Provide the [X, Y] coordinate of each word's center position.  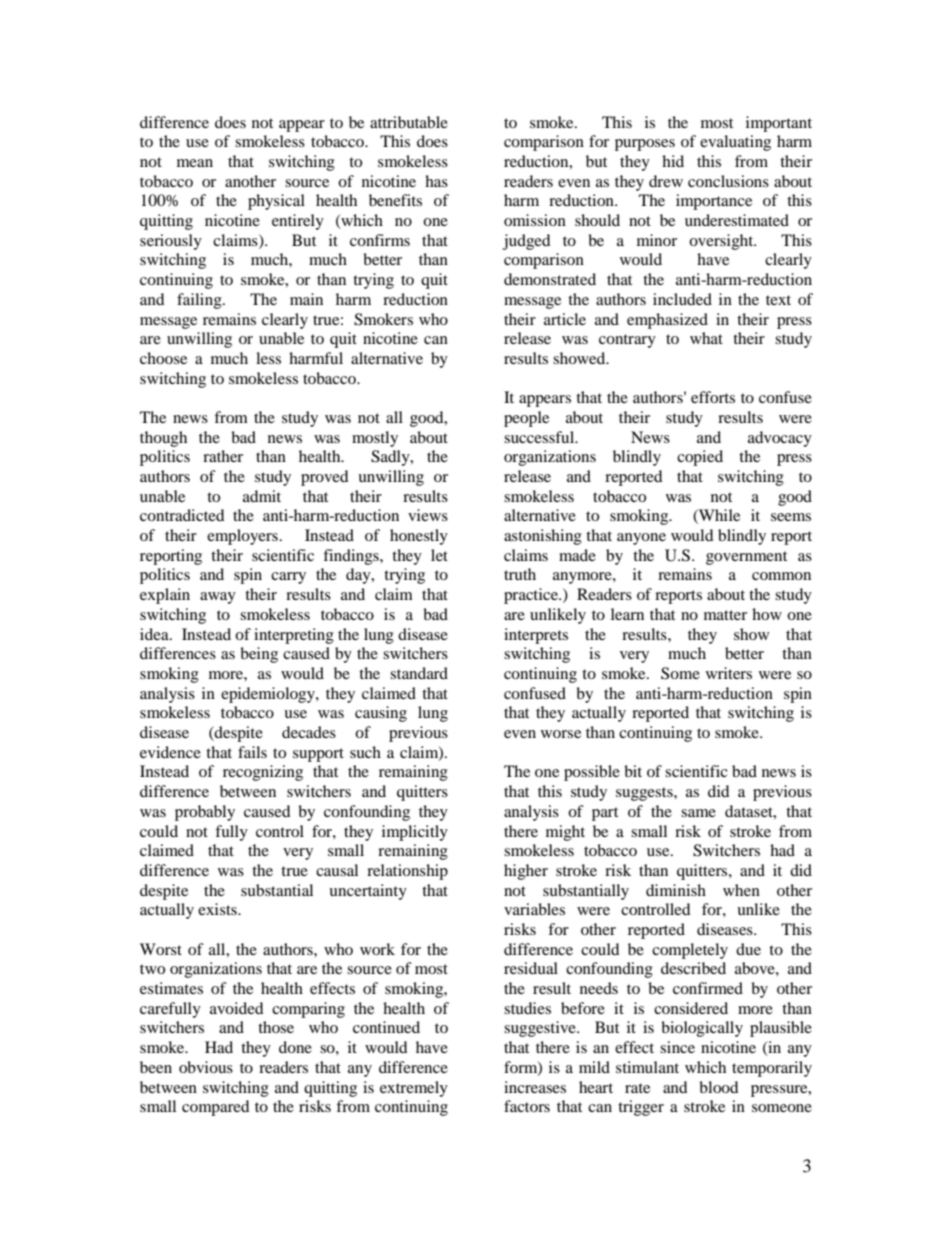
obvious [206, 1067]
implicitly [415, 833]
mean [195, 163]
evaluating [735, 143]
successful [540, 437]
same [698, 813]
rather [223, 456]
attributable [409, 122]
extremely [414, 1089]
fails [252, 752]
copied [700, 458]
